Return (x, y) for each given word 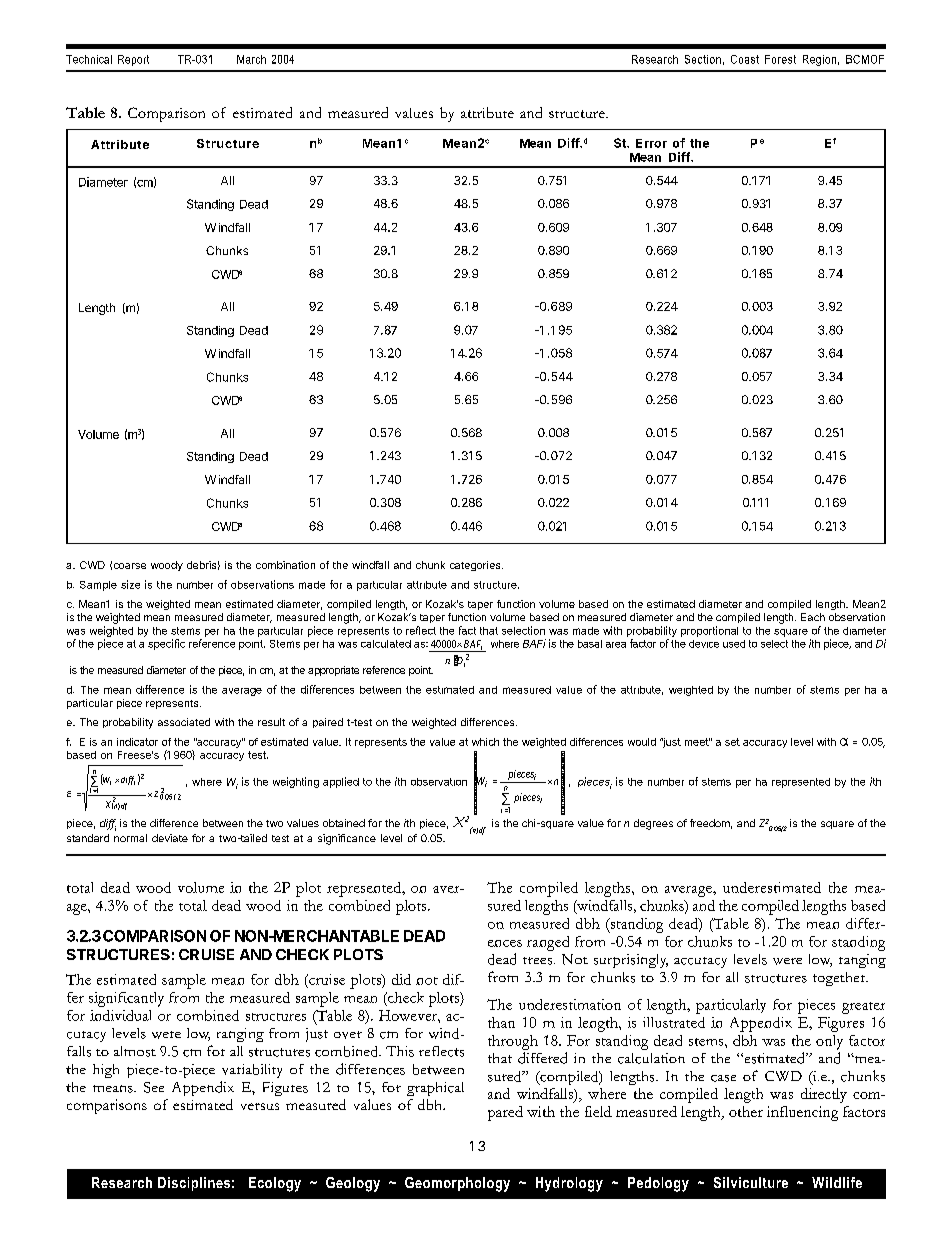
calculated (386, 644)
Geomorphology (457, 1184)
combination (285, 565)
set (732, 742)
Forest (780, 59)
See (154, 1087)
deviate (170, 838)
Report (133, 60)
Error (651, 143)
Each (813, 617)
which (485, 742)
